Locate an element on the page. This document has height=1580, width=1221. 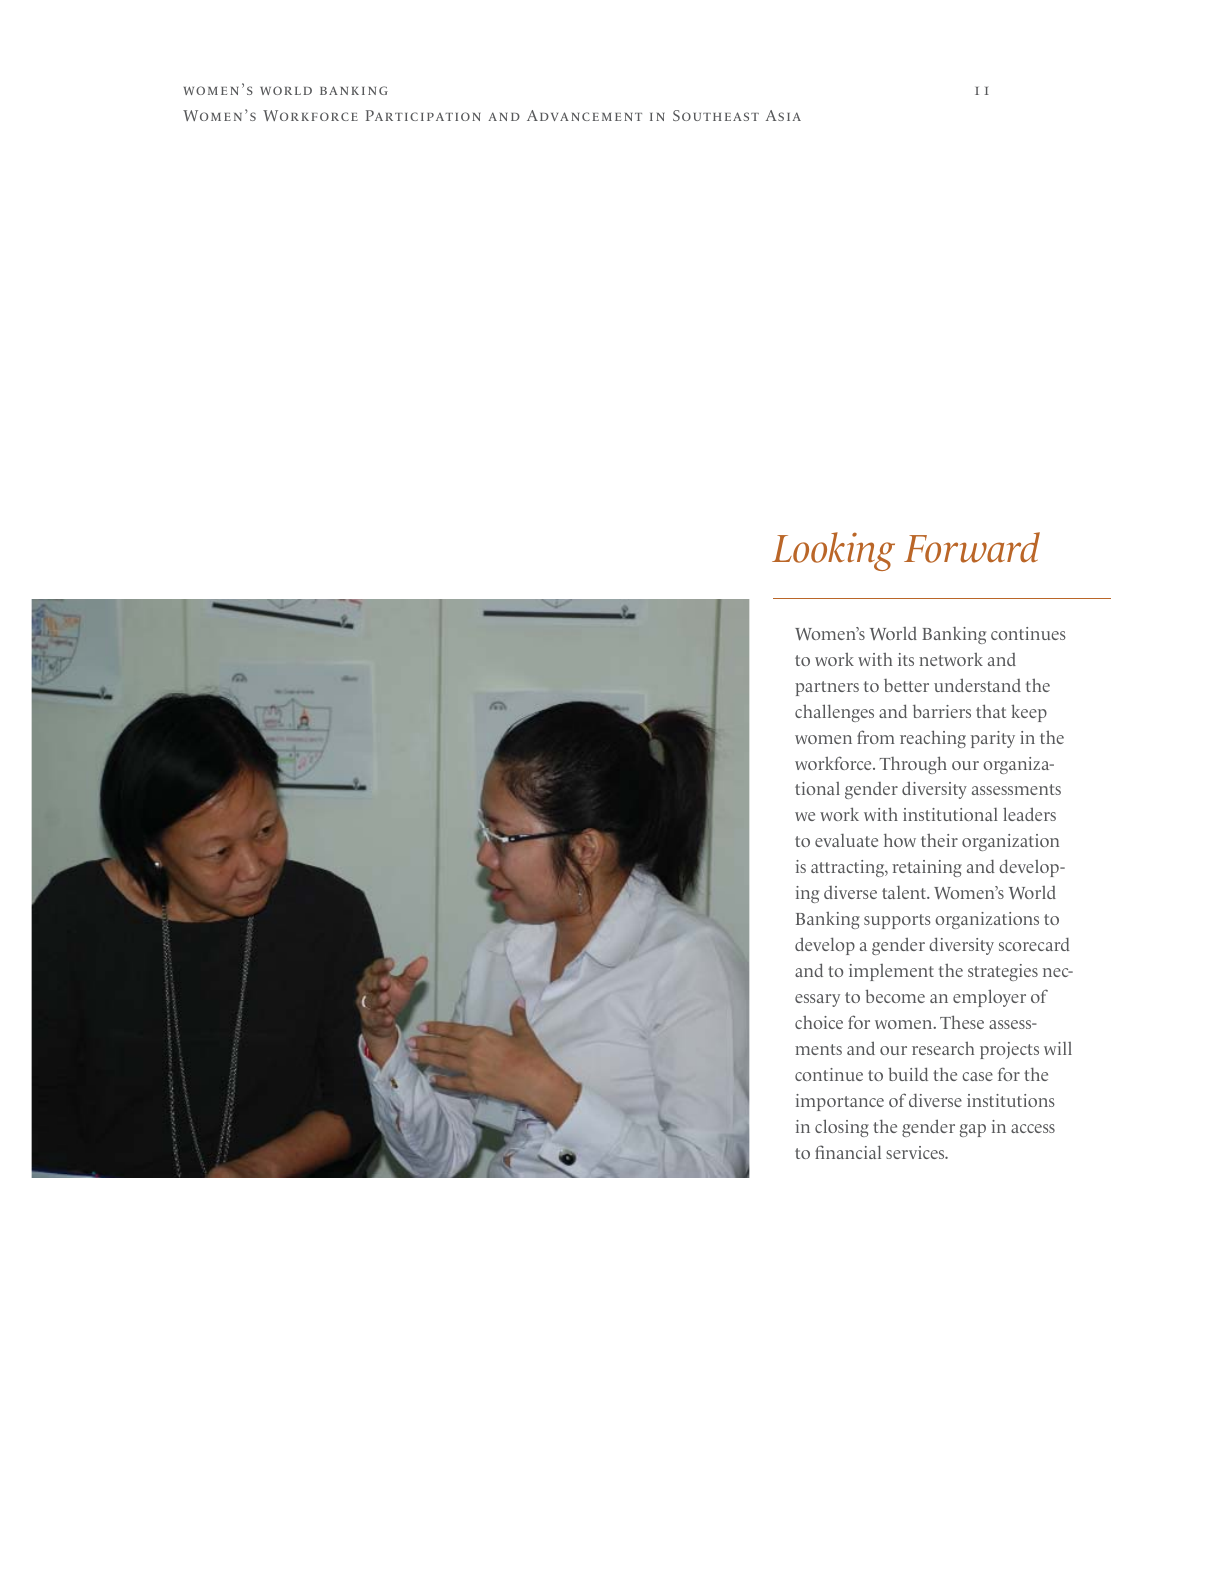
SOUTHEAST is located at coordinates (716, 115).
